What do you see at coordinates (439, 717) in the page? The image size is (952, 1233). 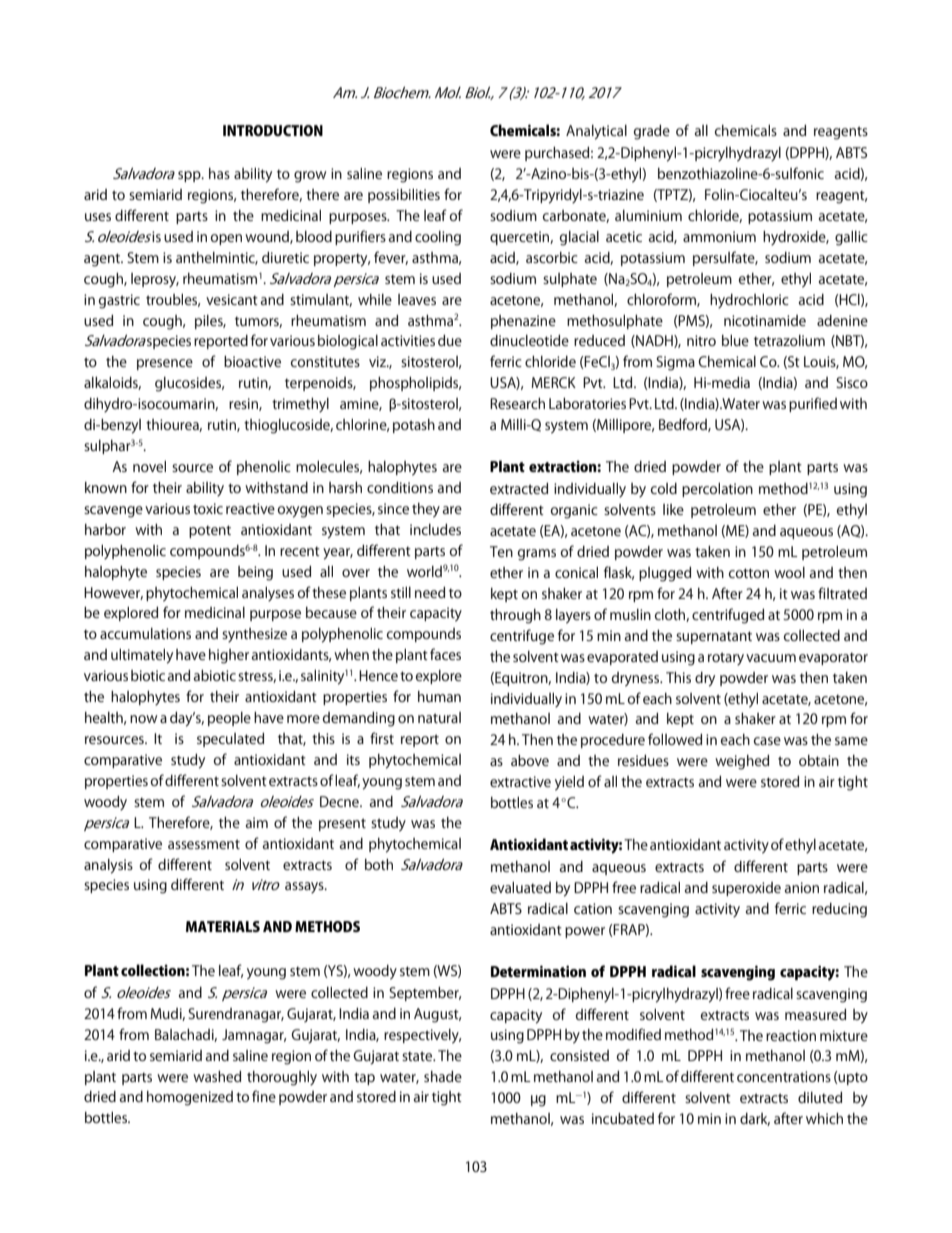 I see `natural` at bounding box center [439, 717].
